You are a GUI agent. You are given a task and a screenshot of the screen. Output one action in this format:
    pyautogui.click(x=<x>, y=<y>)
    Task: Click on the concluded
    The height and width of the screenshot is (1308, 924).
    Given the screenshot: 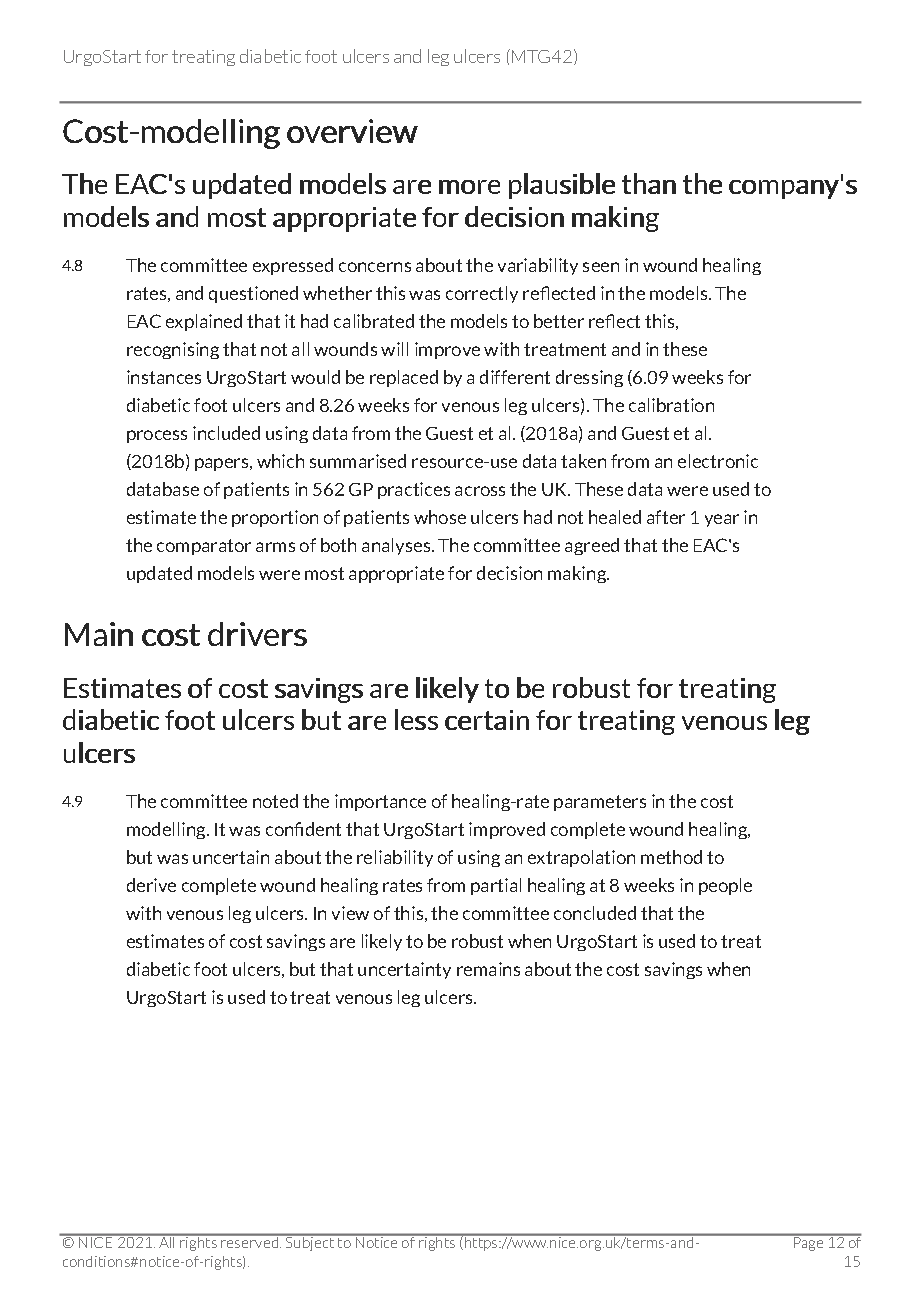 What is the action you would take?
    pyautogui.click(x=595, y=913)
